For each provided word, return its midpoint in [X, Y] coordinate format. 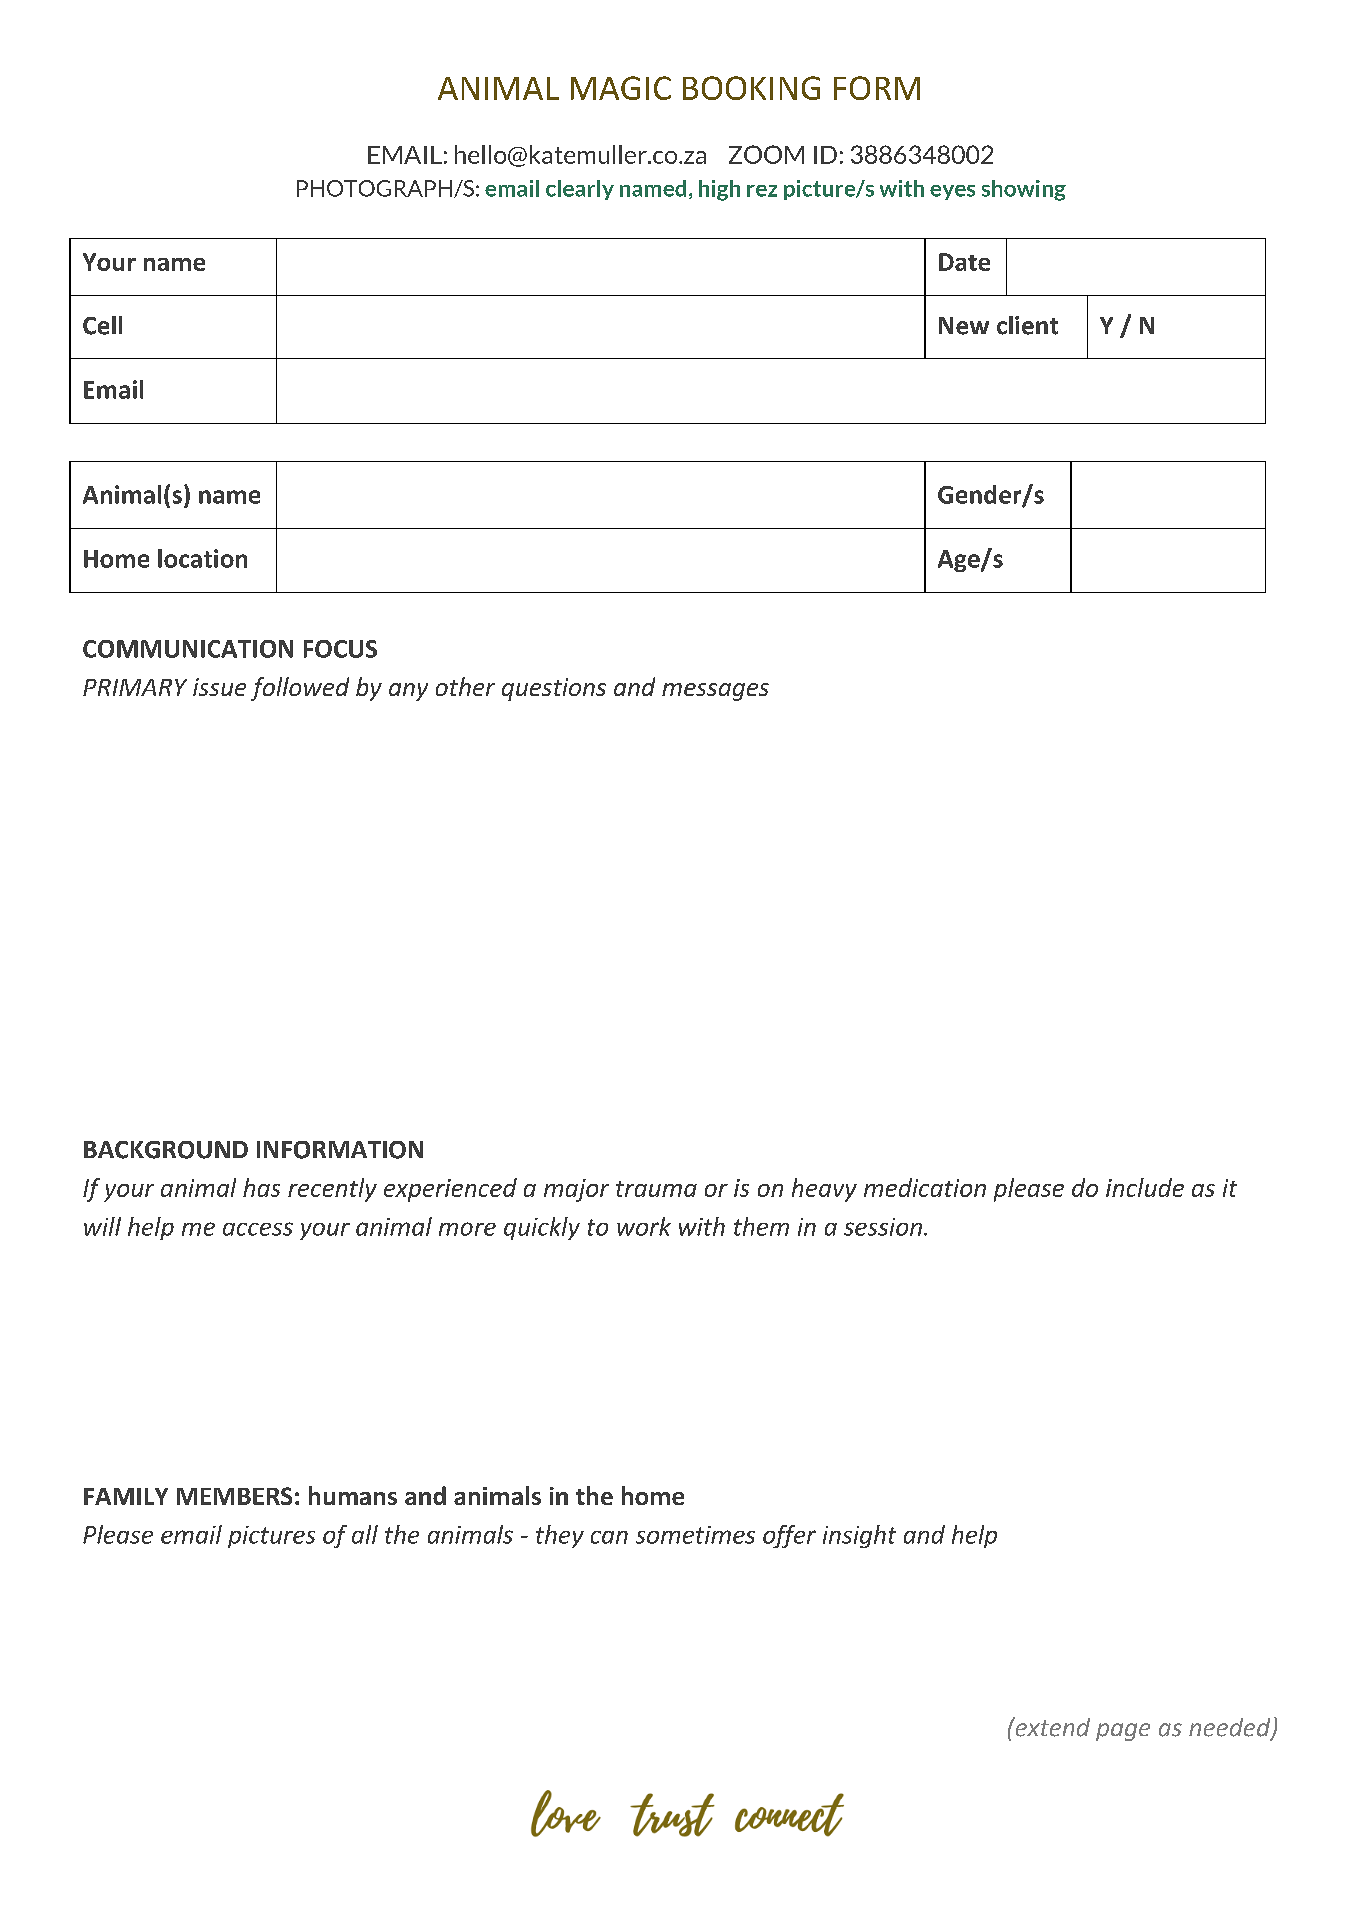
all [365, 1534]
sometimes [695, 1535]
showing [1024, 190]
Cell [102, 325]
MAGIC [621, 88]
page [1123, 1732]
